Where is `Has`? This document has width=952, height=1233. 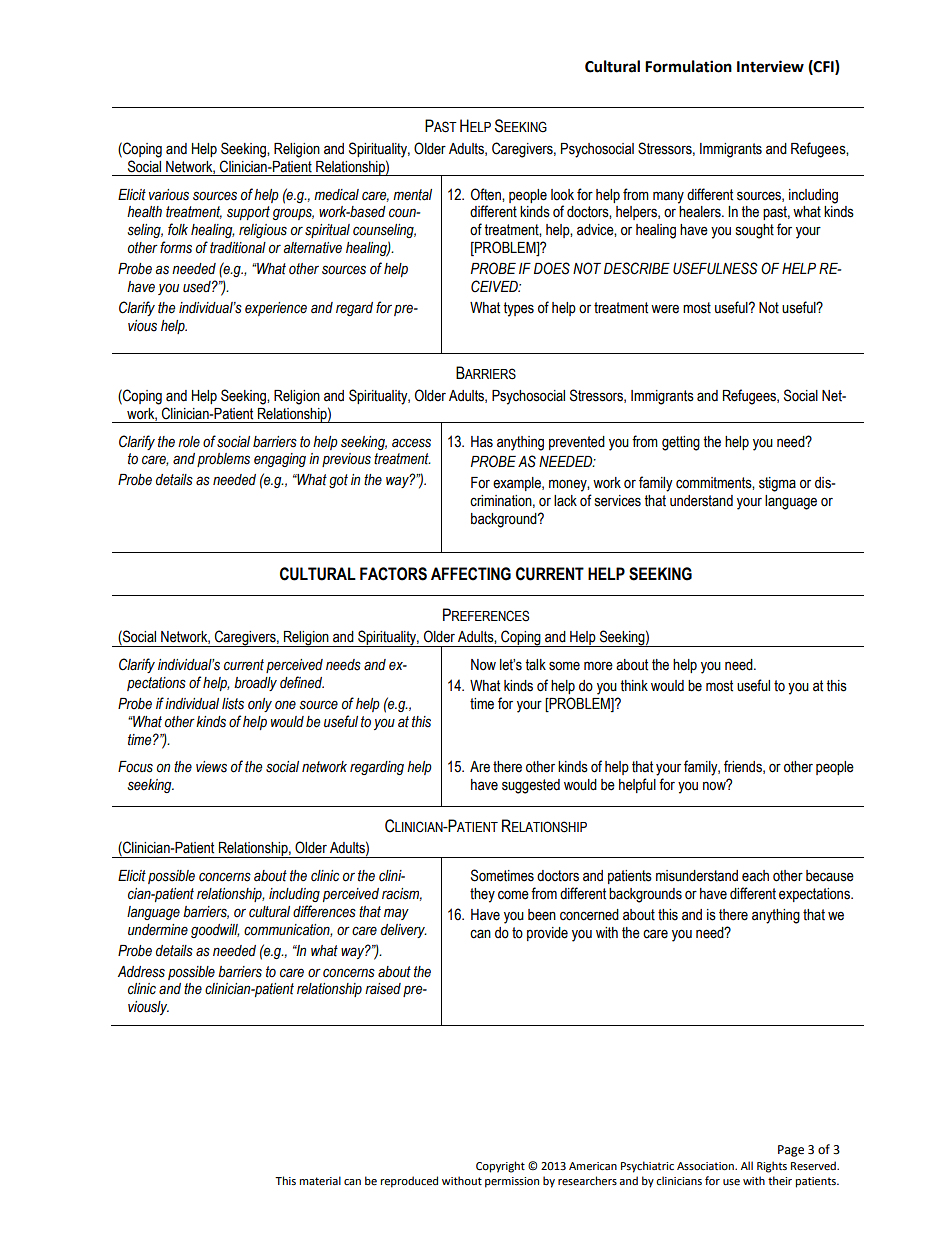
Has is located at coordinates (482, 442).
